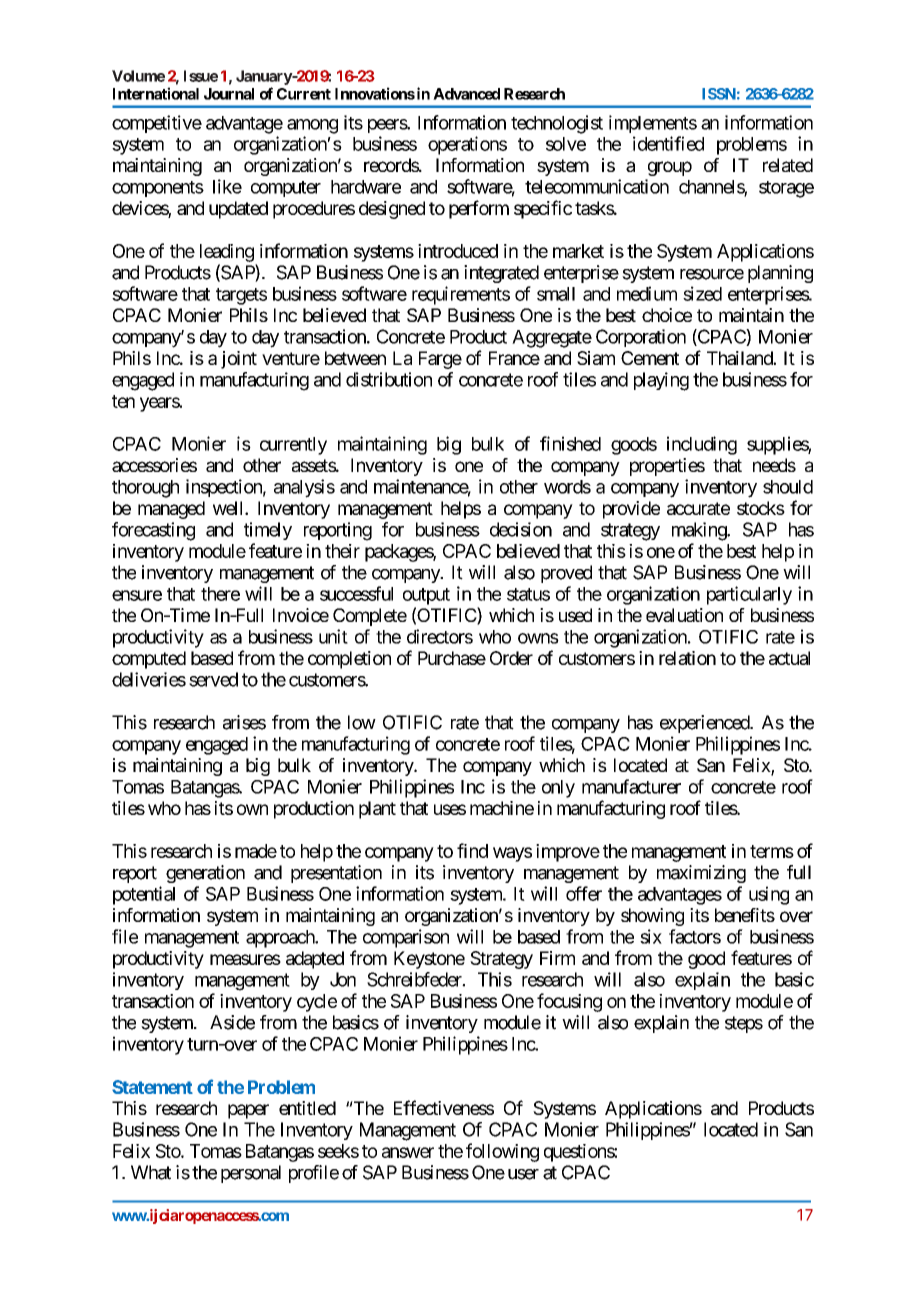 This document has height=1307, width=924. What do you see at coordinates (668, 143) in the document?
I see `identified` at bounding box center [668, 143].
